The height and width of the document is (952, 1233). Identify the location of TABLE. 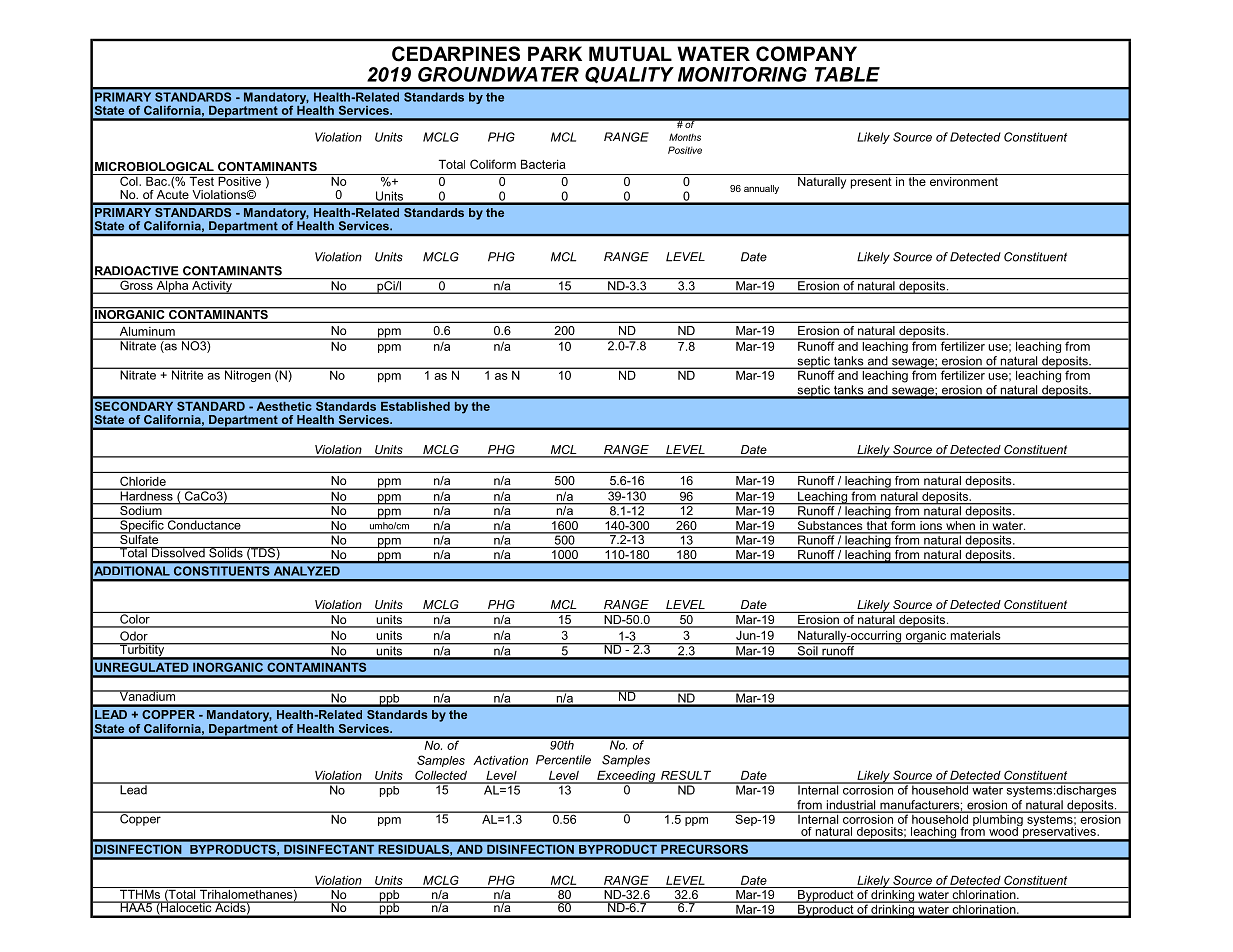
(847, 74).
